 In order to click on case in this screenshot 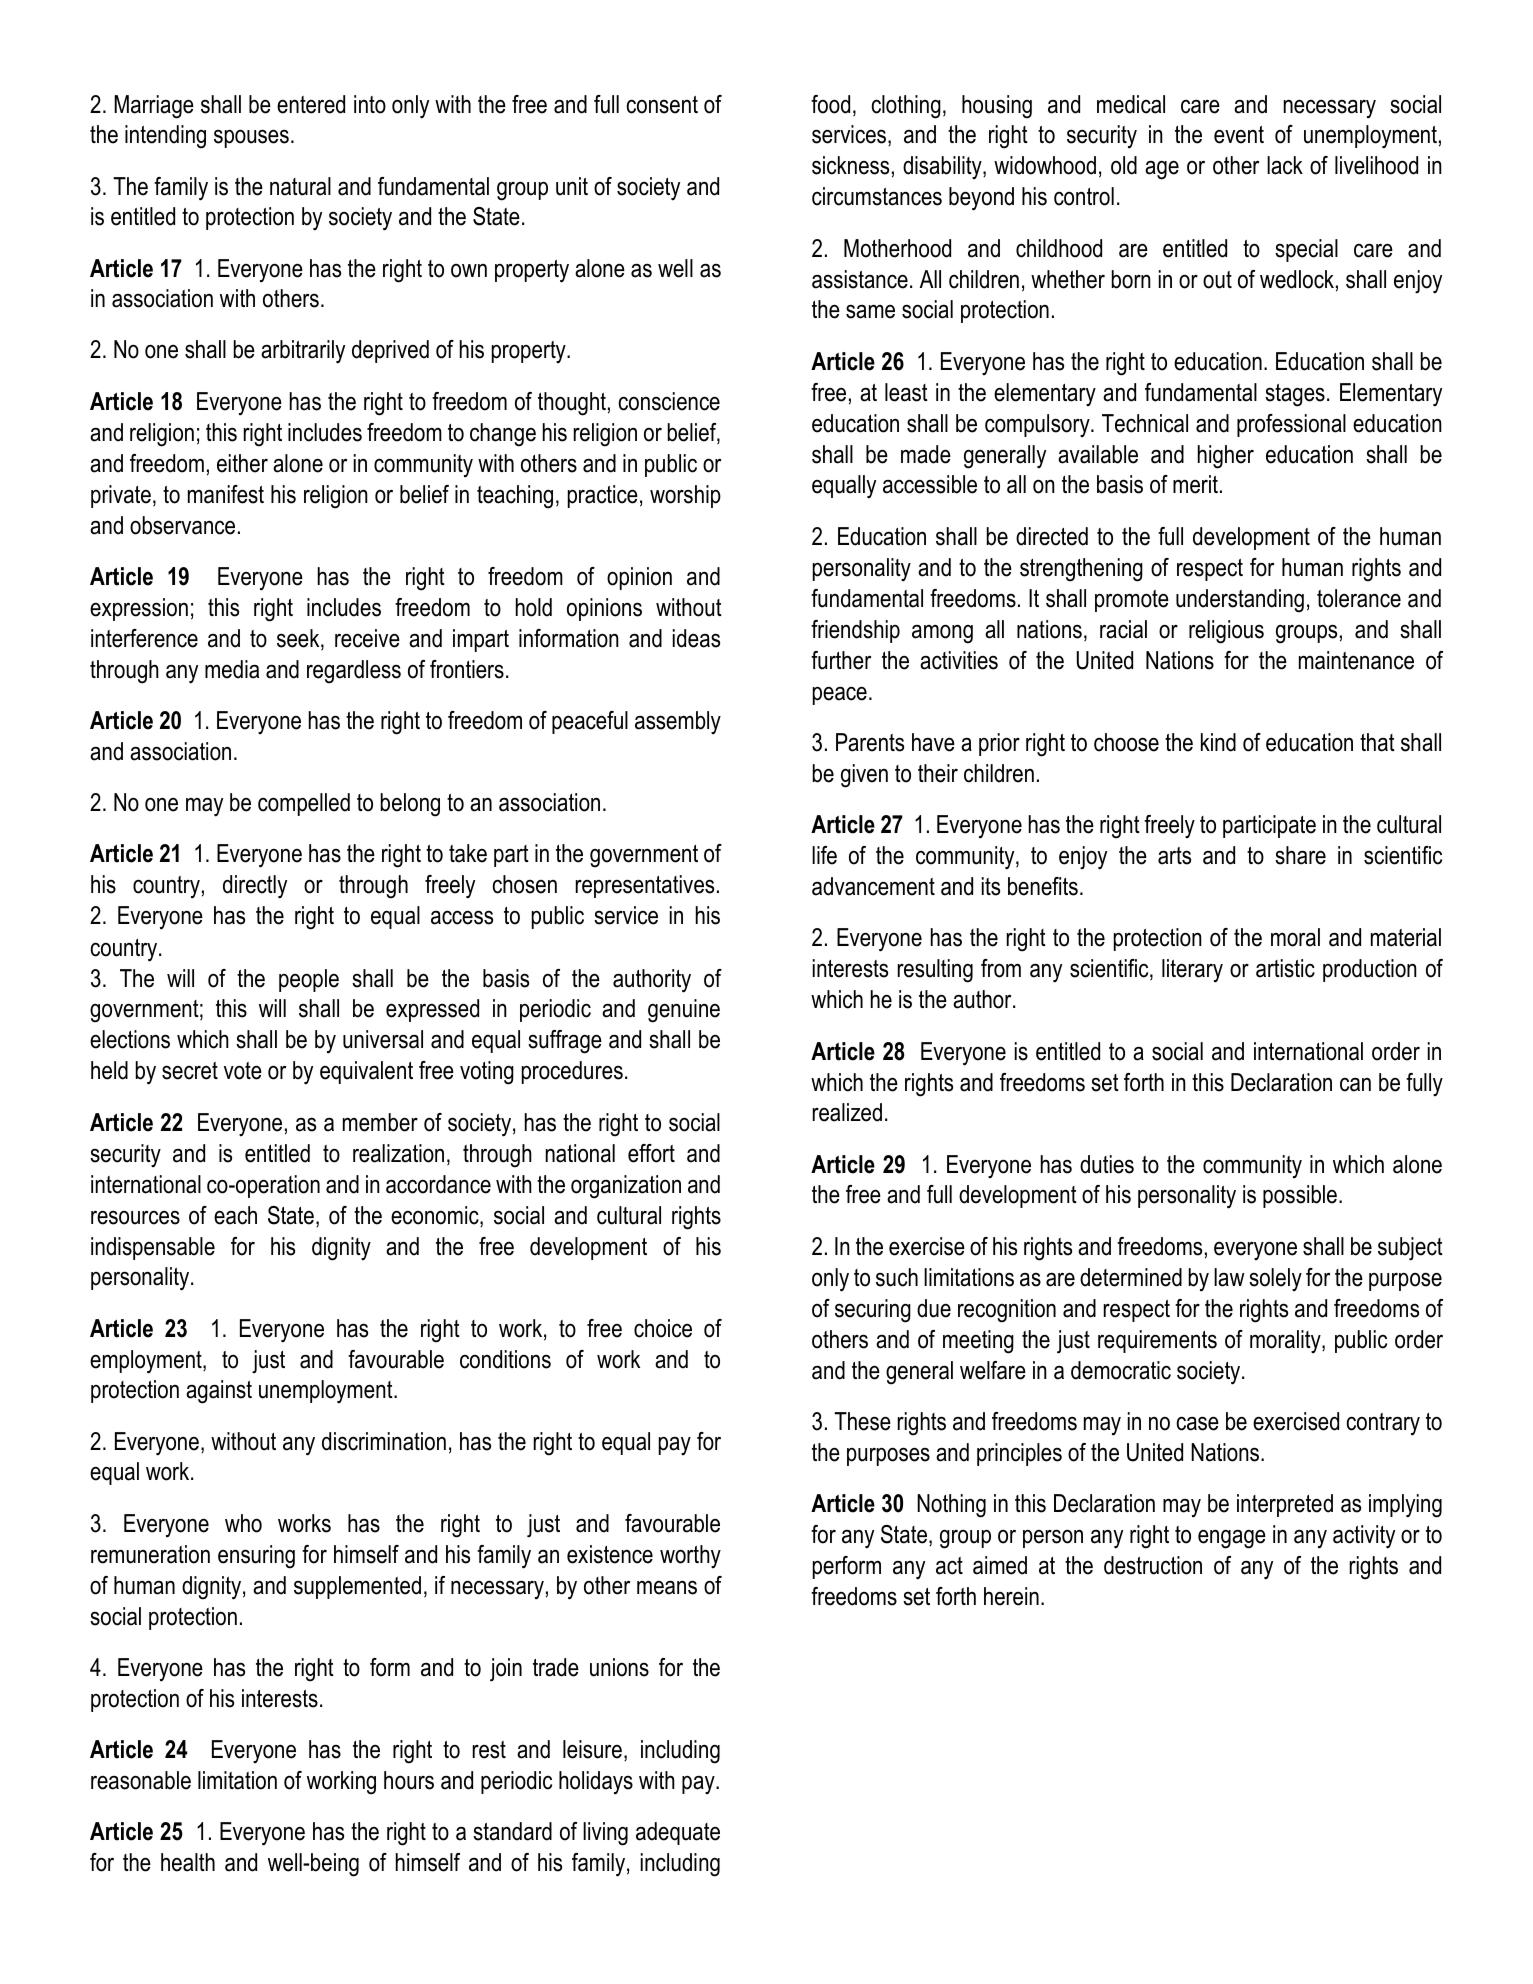, I will do `click(1197, 1423)`.
